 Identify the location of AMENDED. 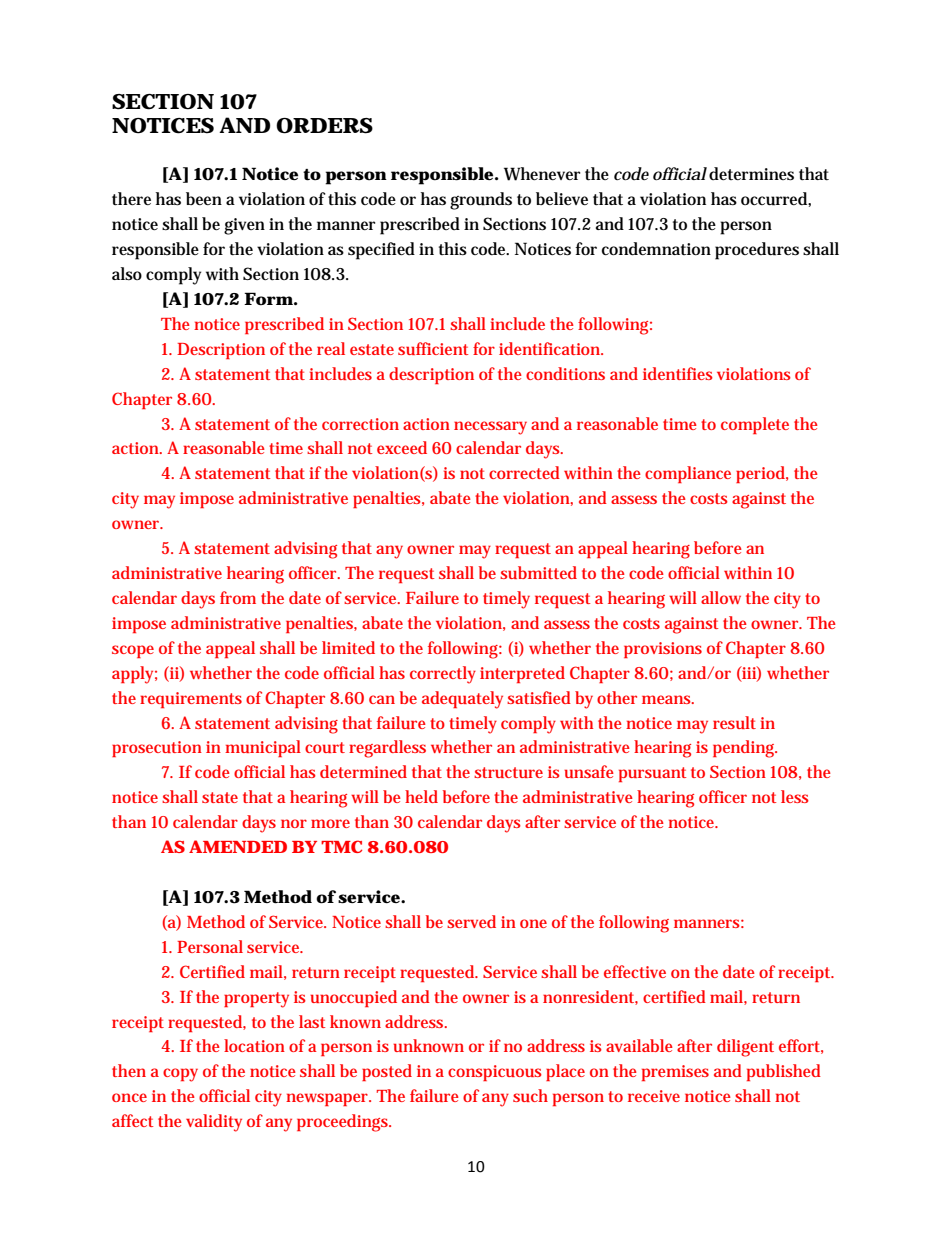
(238, 846).
